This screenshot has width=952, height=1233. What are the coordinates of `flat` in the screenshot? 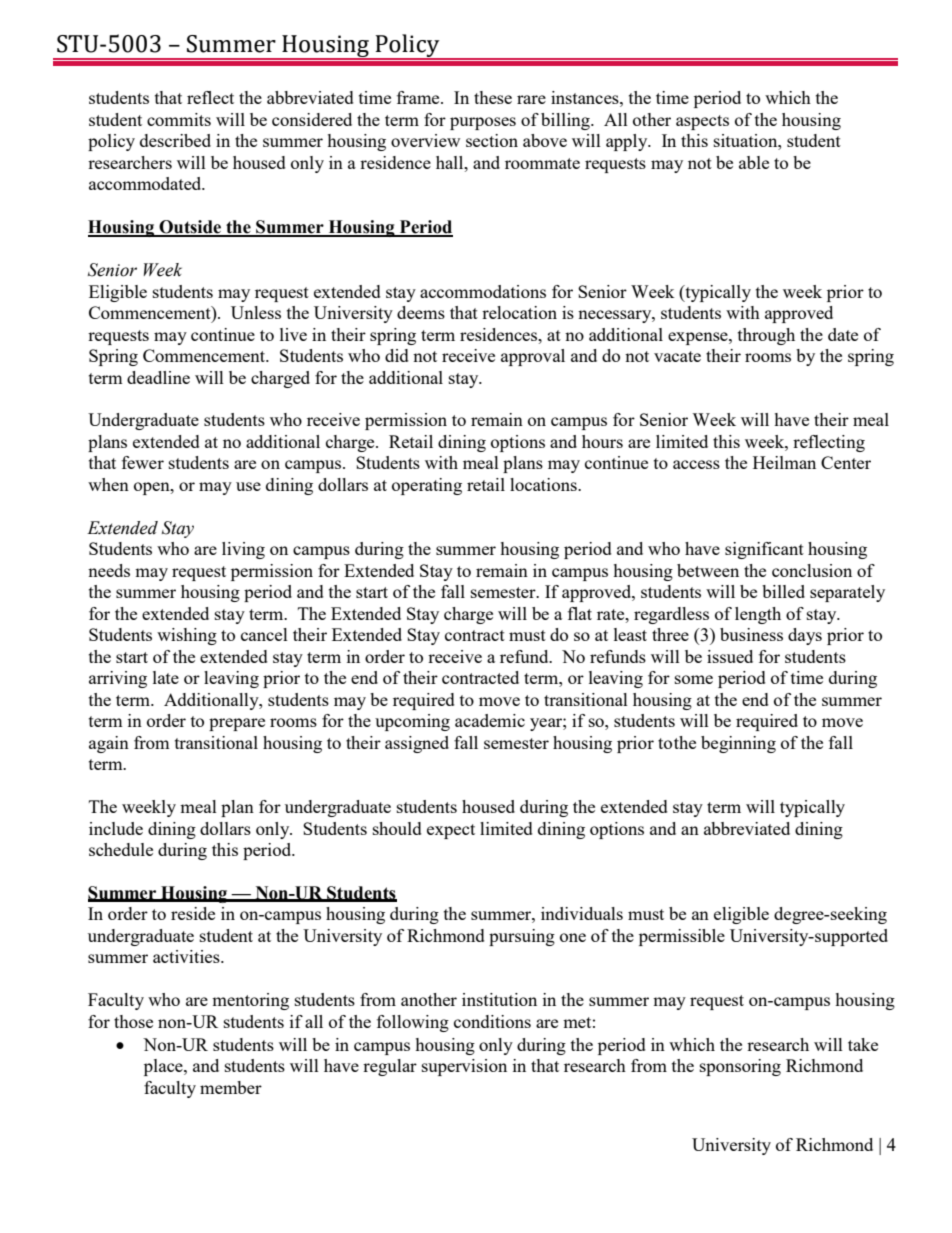 It's located at (580, 613).
